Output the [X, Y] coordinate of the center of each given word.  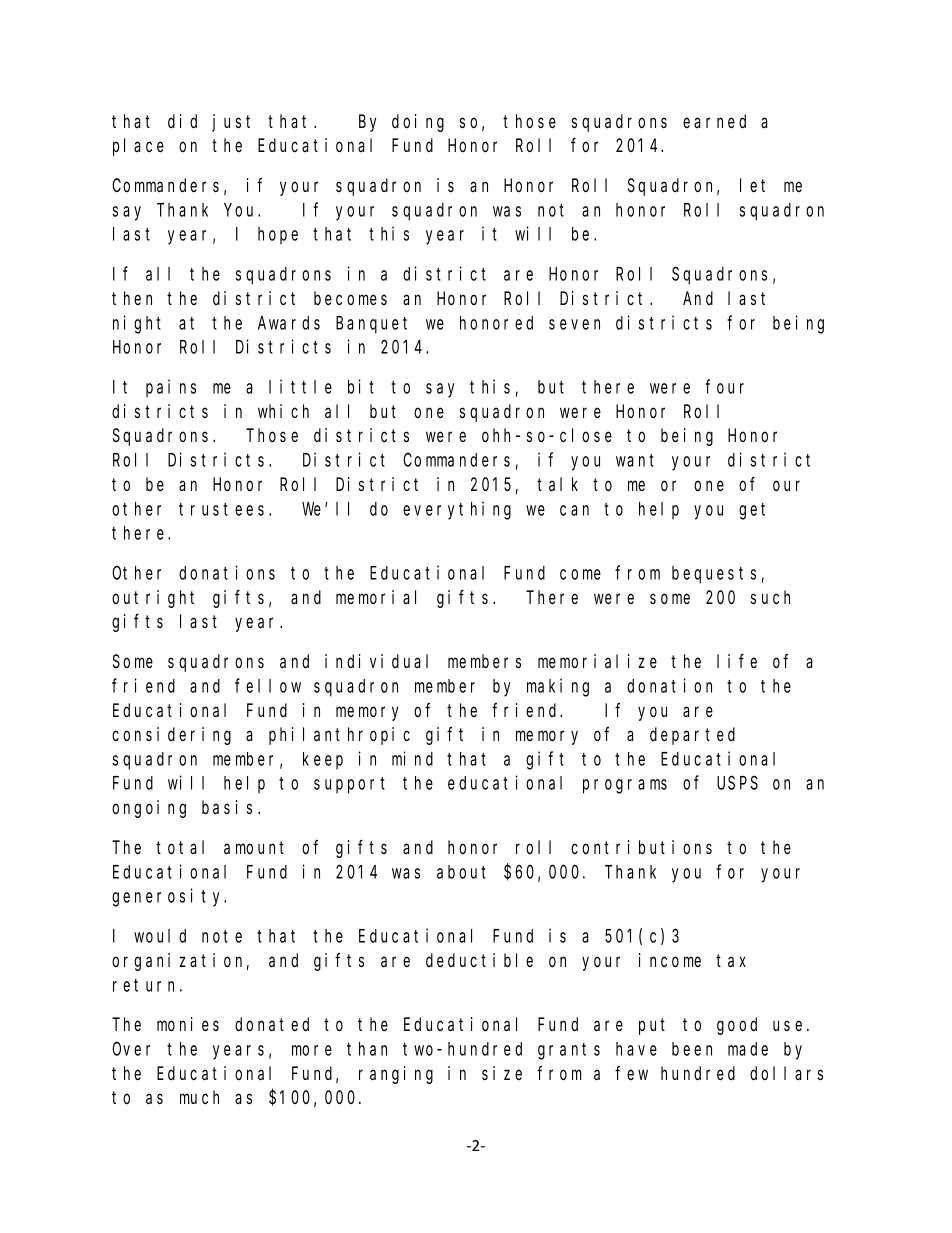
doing [418, 123]
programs [625, 786]
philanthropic [339, 736]
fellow [268, 685]
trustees [224, 509]
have [636, 1049]
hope [278, 235]
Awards [289, 323]
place [138, 147]
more [312, 1050]
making [558, 687]
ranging [396, 1075]
